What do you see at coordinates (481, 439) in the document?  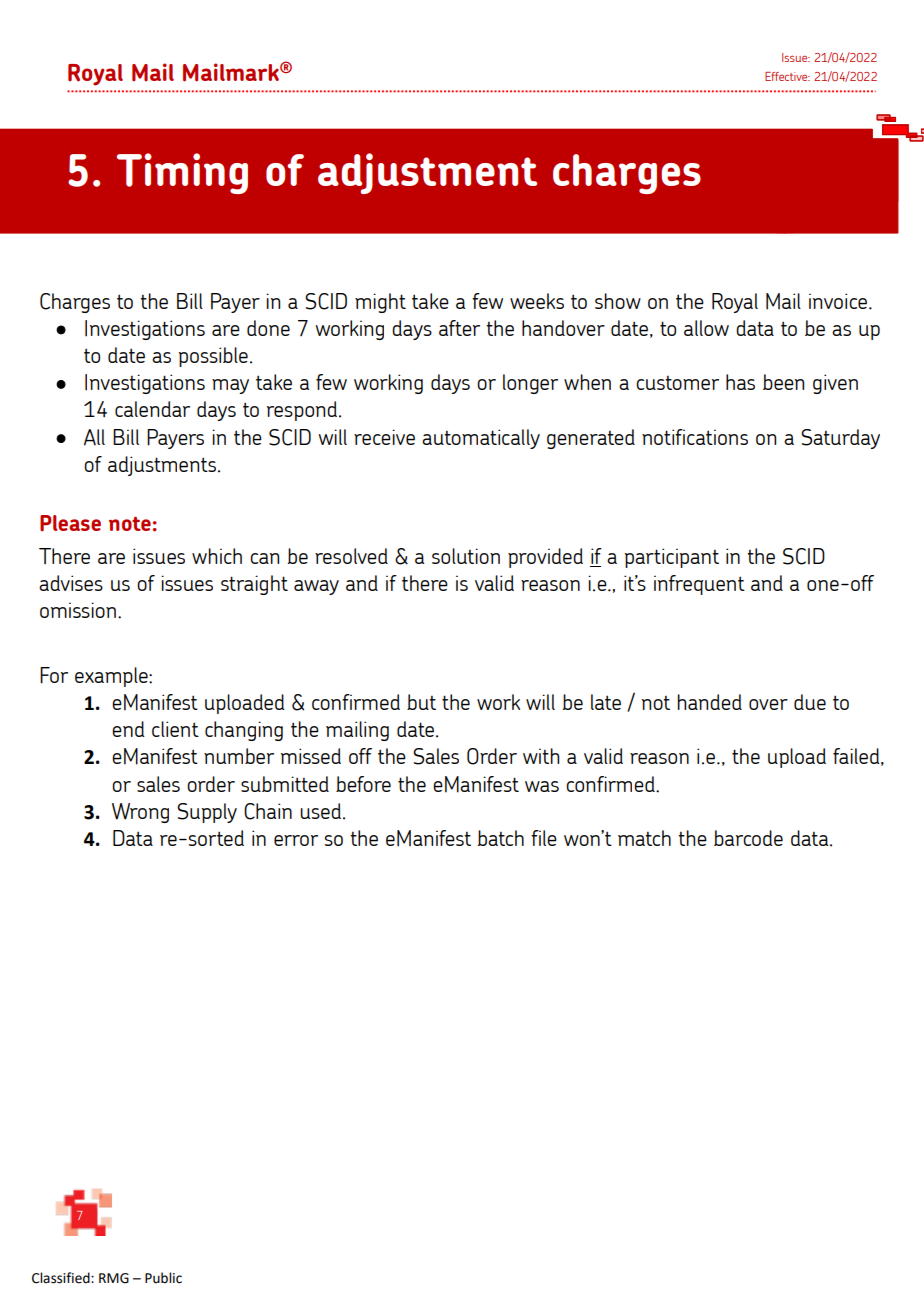 I see `automatically` at bounding box center [481, 439].
